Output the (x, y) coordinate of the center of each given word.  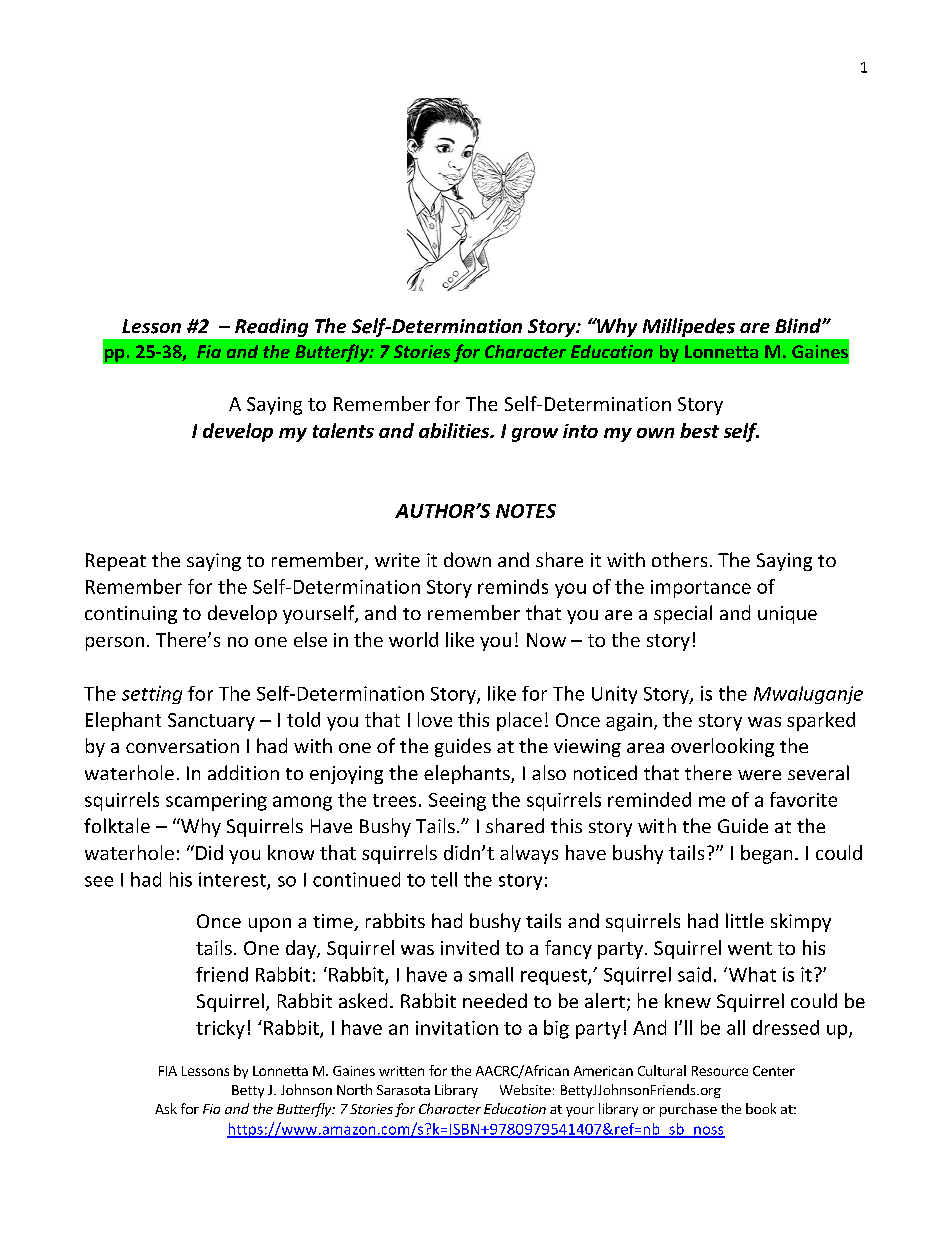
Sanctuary (211, 722)
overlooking (722, 747)
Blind (799, 325)
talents (343, 430)
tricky (220, 1029)
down (467, 559)
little (745, 920)
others (679, 559)
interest (233, 880)
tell (444, 879)
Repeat (116, 562)
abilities (455, 430)
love (435, 719)
